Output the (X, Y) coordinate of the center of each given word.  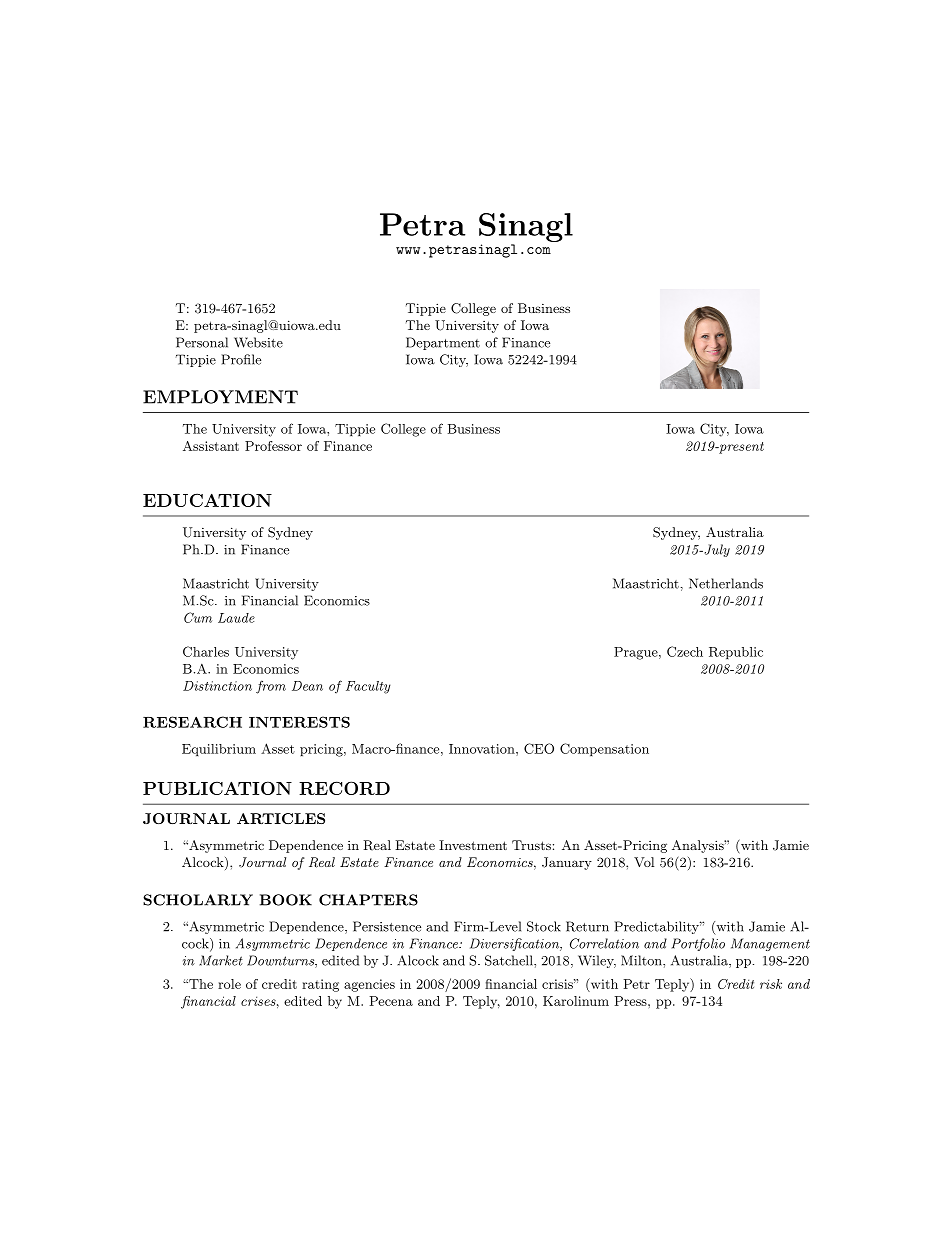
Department (443, 343)
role (229, 984)
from (271, 687)
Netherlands (726, 583)
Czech (685, 651)
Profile (241, 359)
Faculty (368, 687)
